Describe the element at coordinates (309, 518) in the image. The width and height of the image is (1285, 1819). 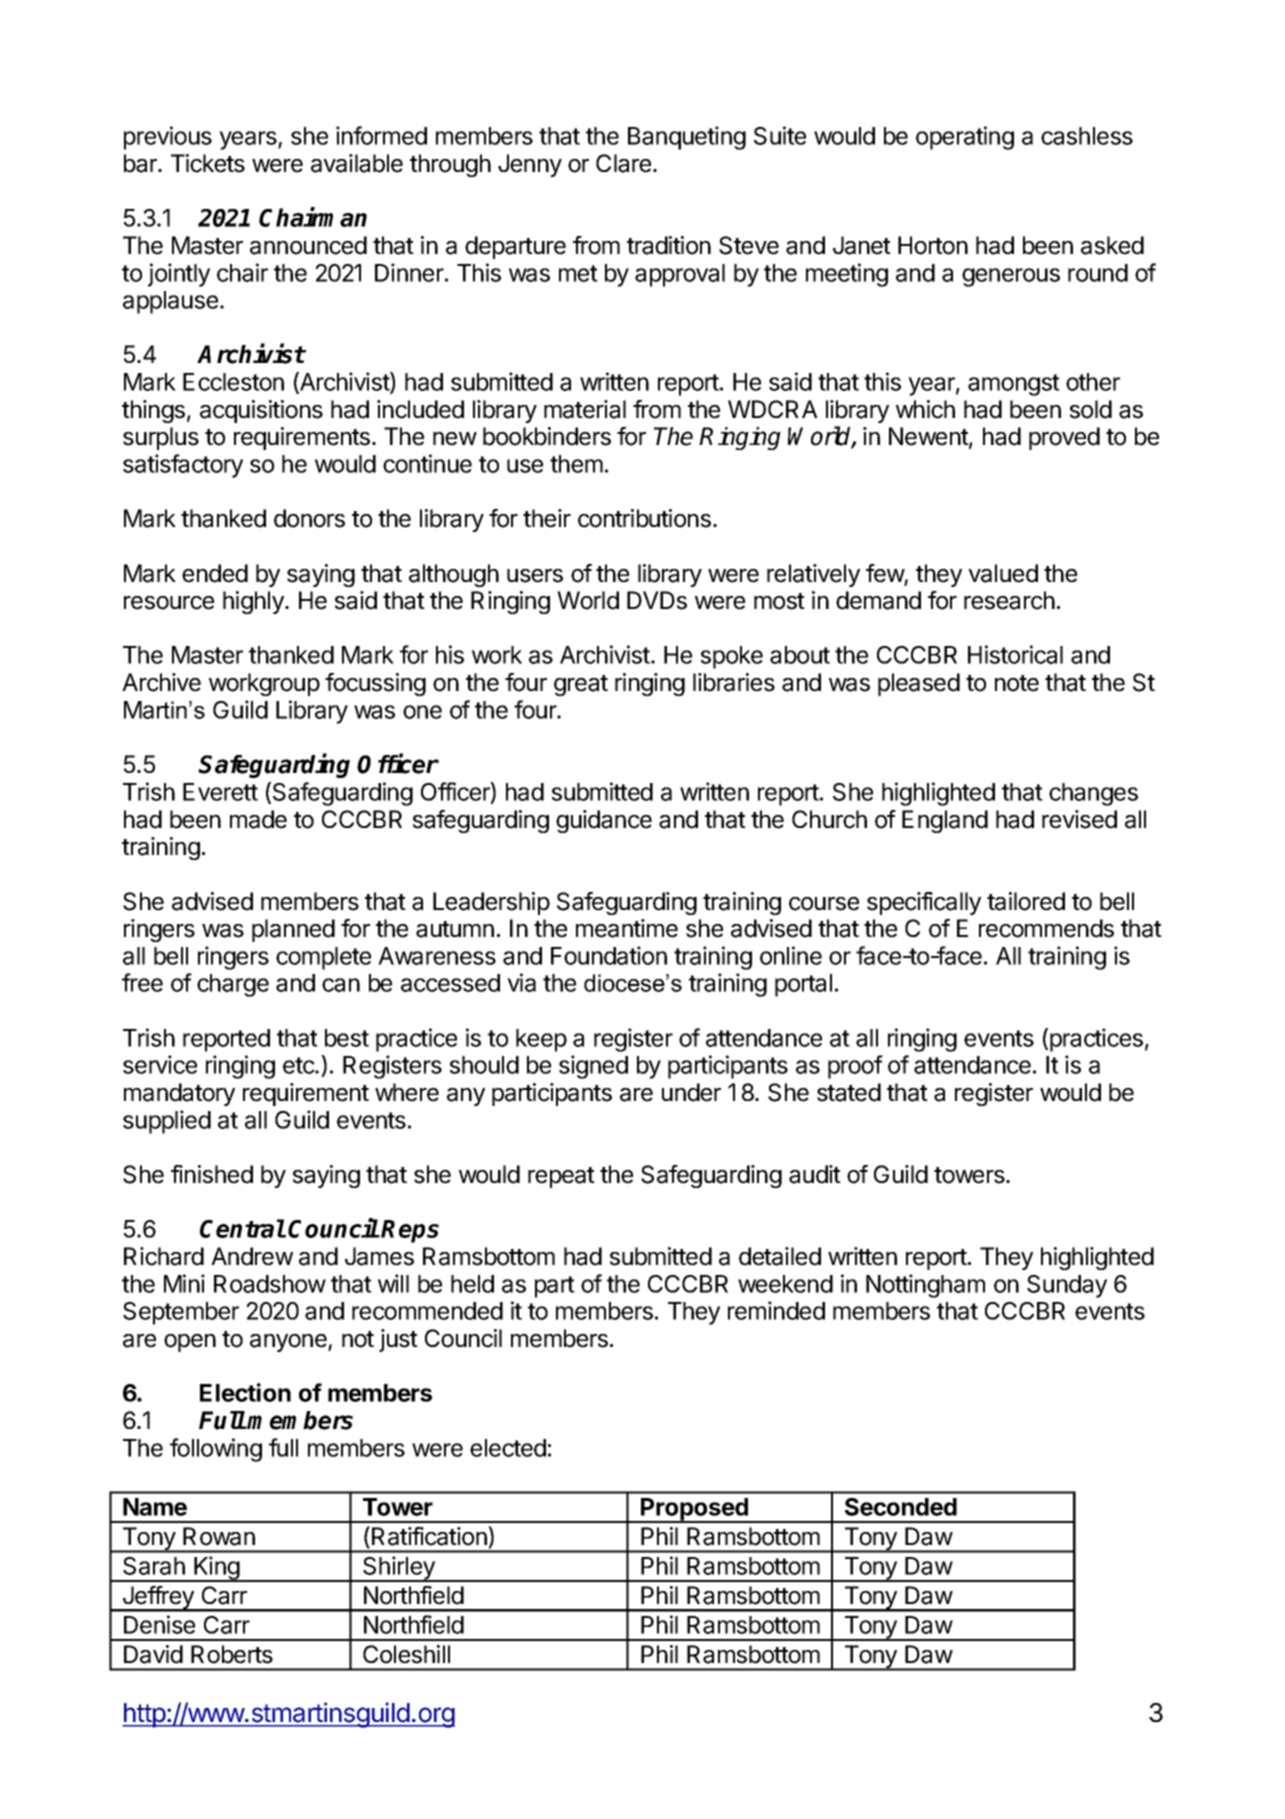
I see `donors` at that location.
